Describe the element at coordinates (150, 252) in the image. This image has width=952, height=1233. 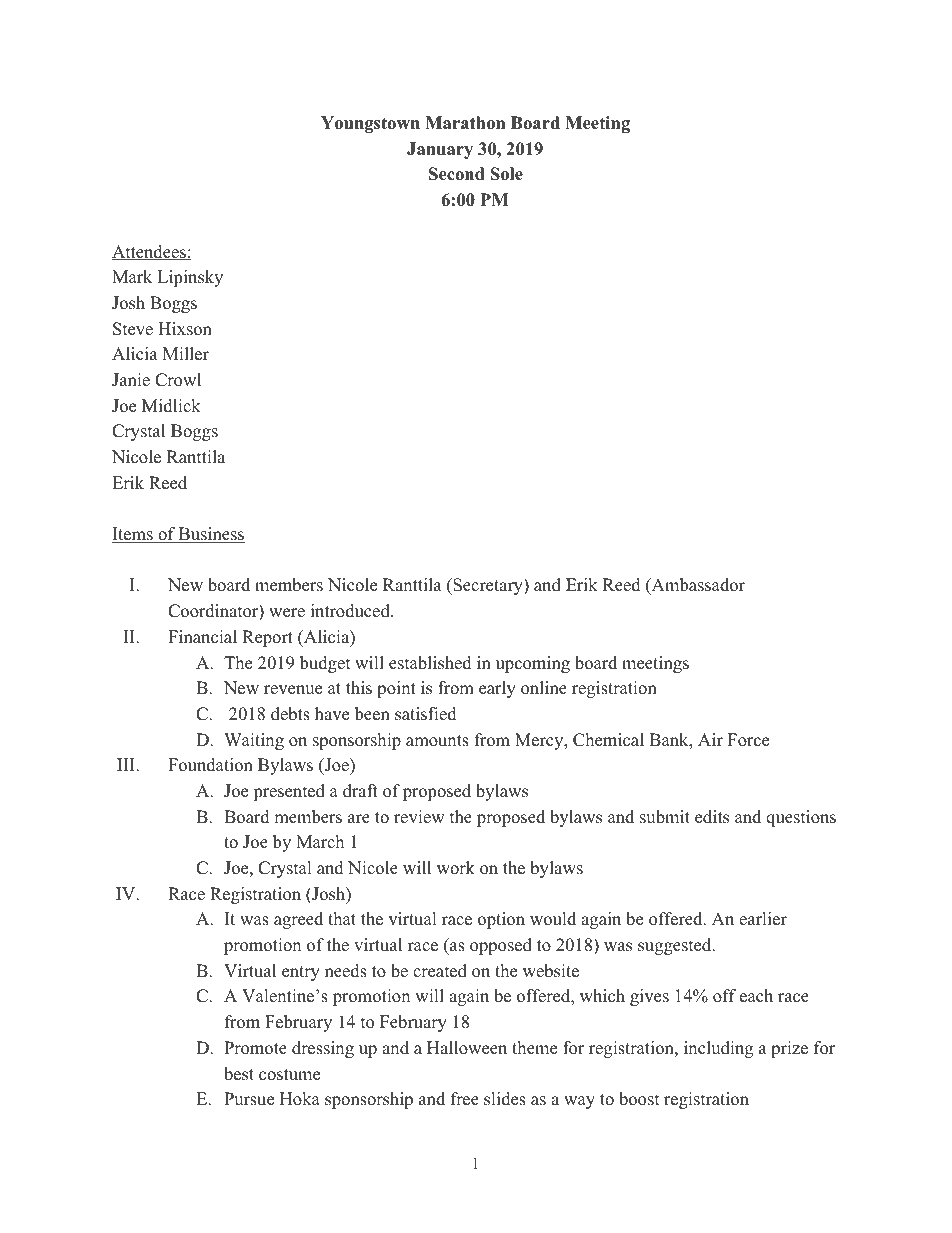
I see `Attendees` at that location.
